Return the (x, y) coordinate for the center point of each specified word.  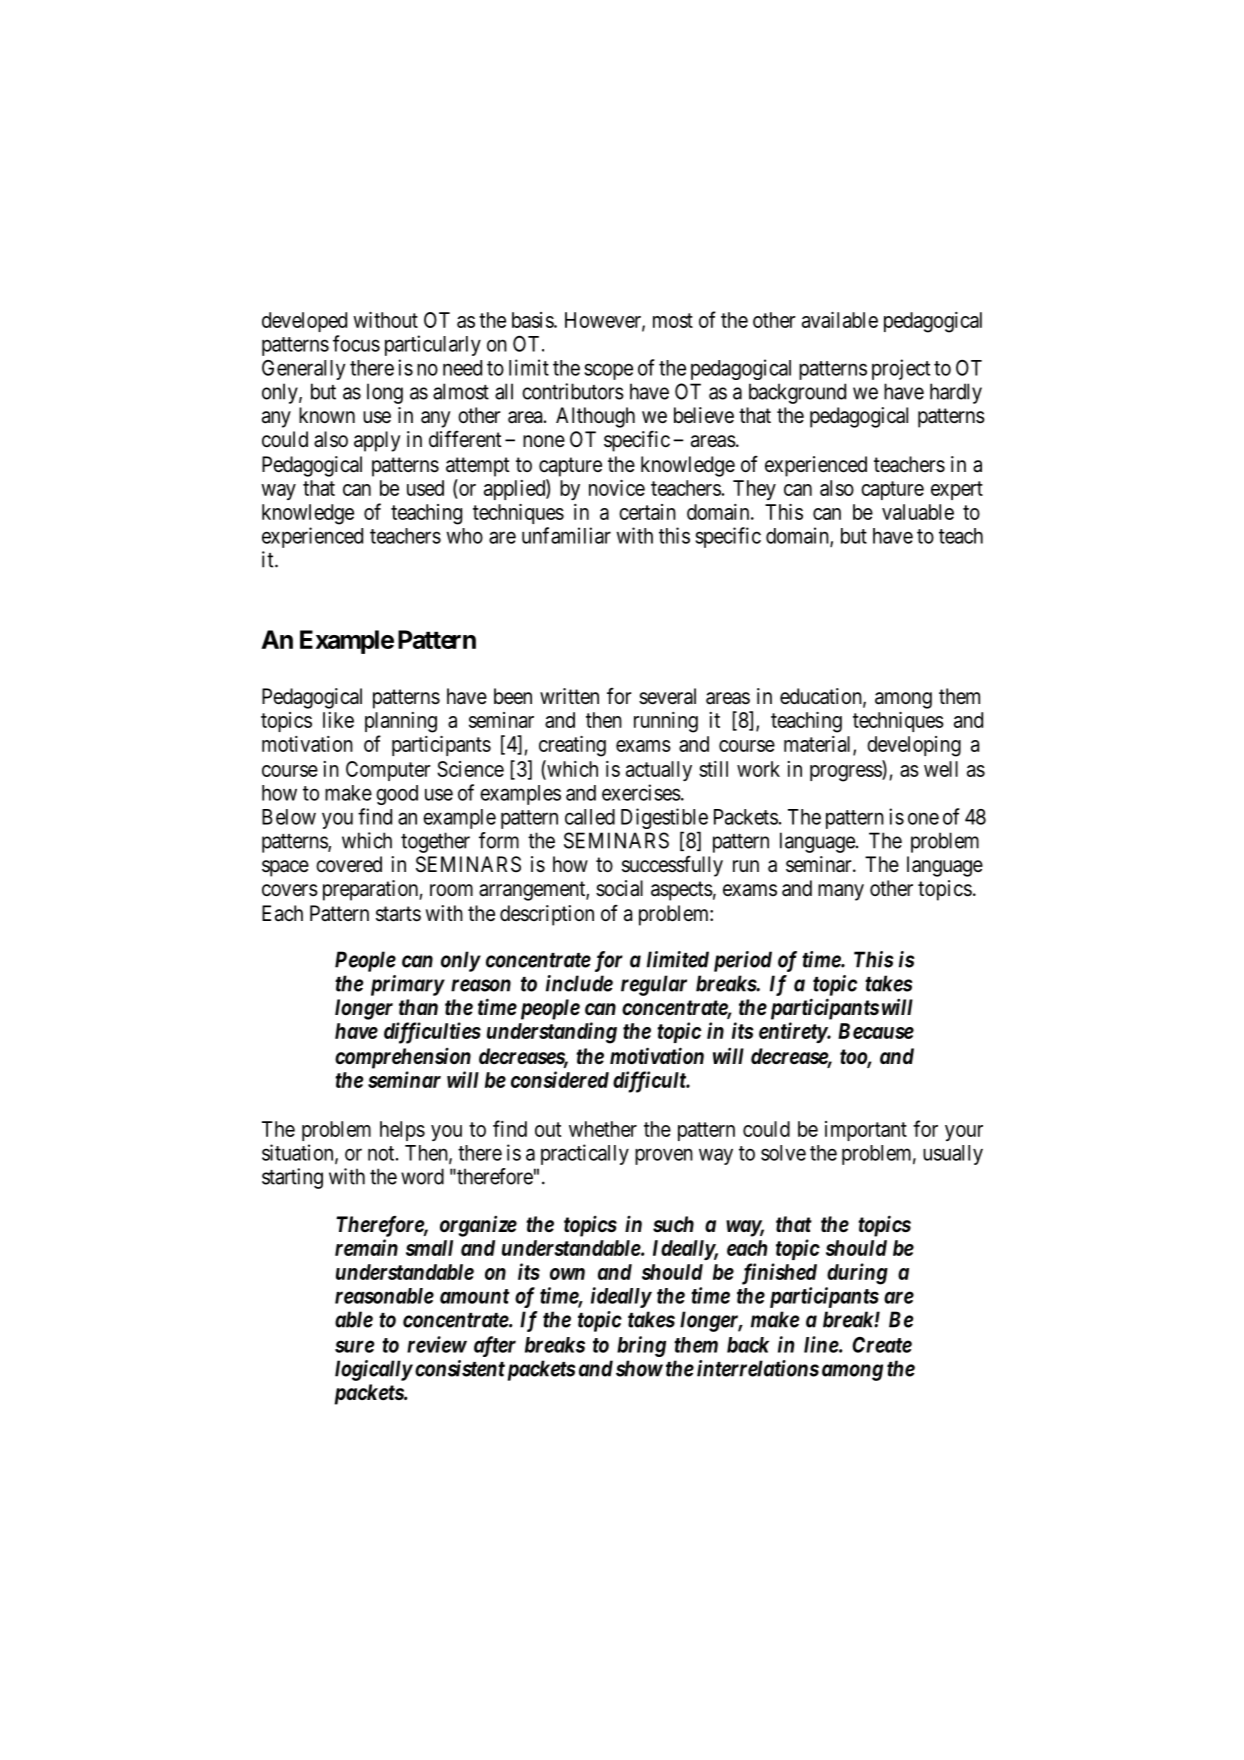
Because (876, 1031)
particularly (433, 345)
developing (914, 746)
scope (608, 371)
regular (654, 985)
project (901, 369)
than (418, 1007)
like (338, 720)
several (667, 696)
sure (354, 1346)
